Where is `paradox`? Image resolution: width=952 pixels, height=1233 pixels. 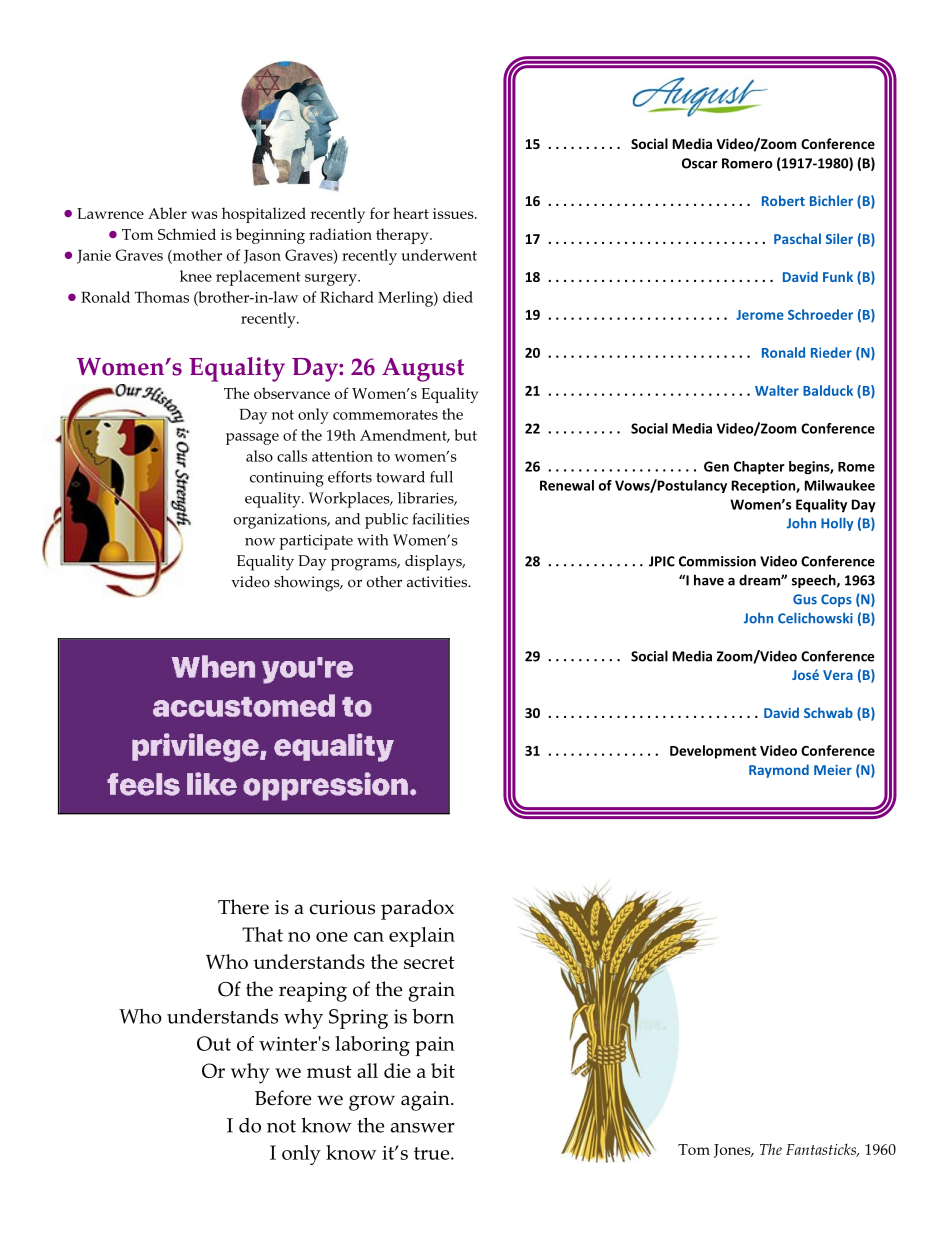 paradox is located at coordinates (417, 909).
